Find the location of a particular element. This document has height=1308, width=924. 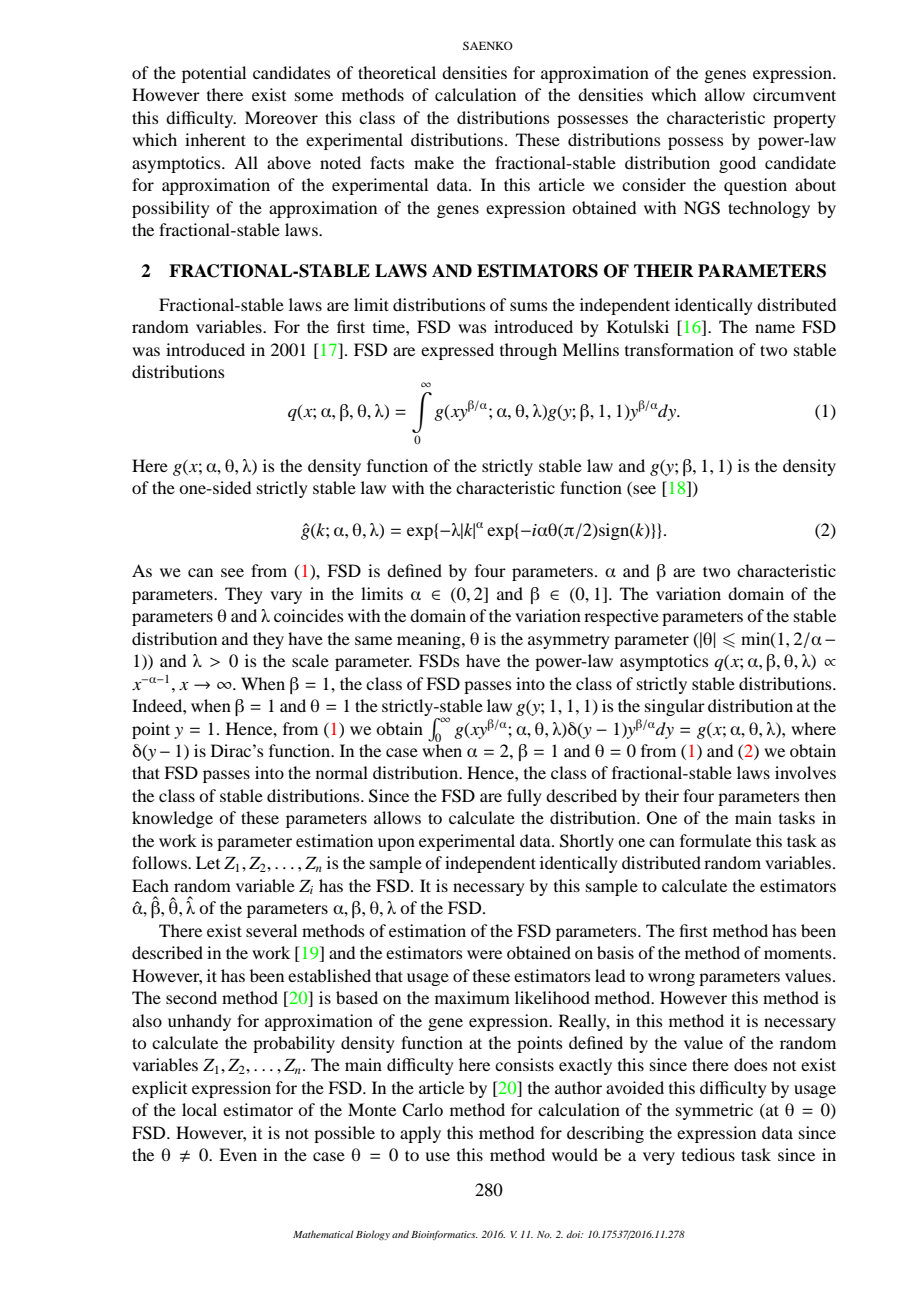

moments is located at coordinates (799, 954).
